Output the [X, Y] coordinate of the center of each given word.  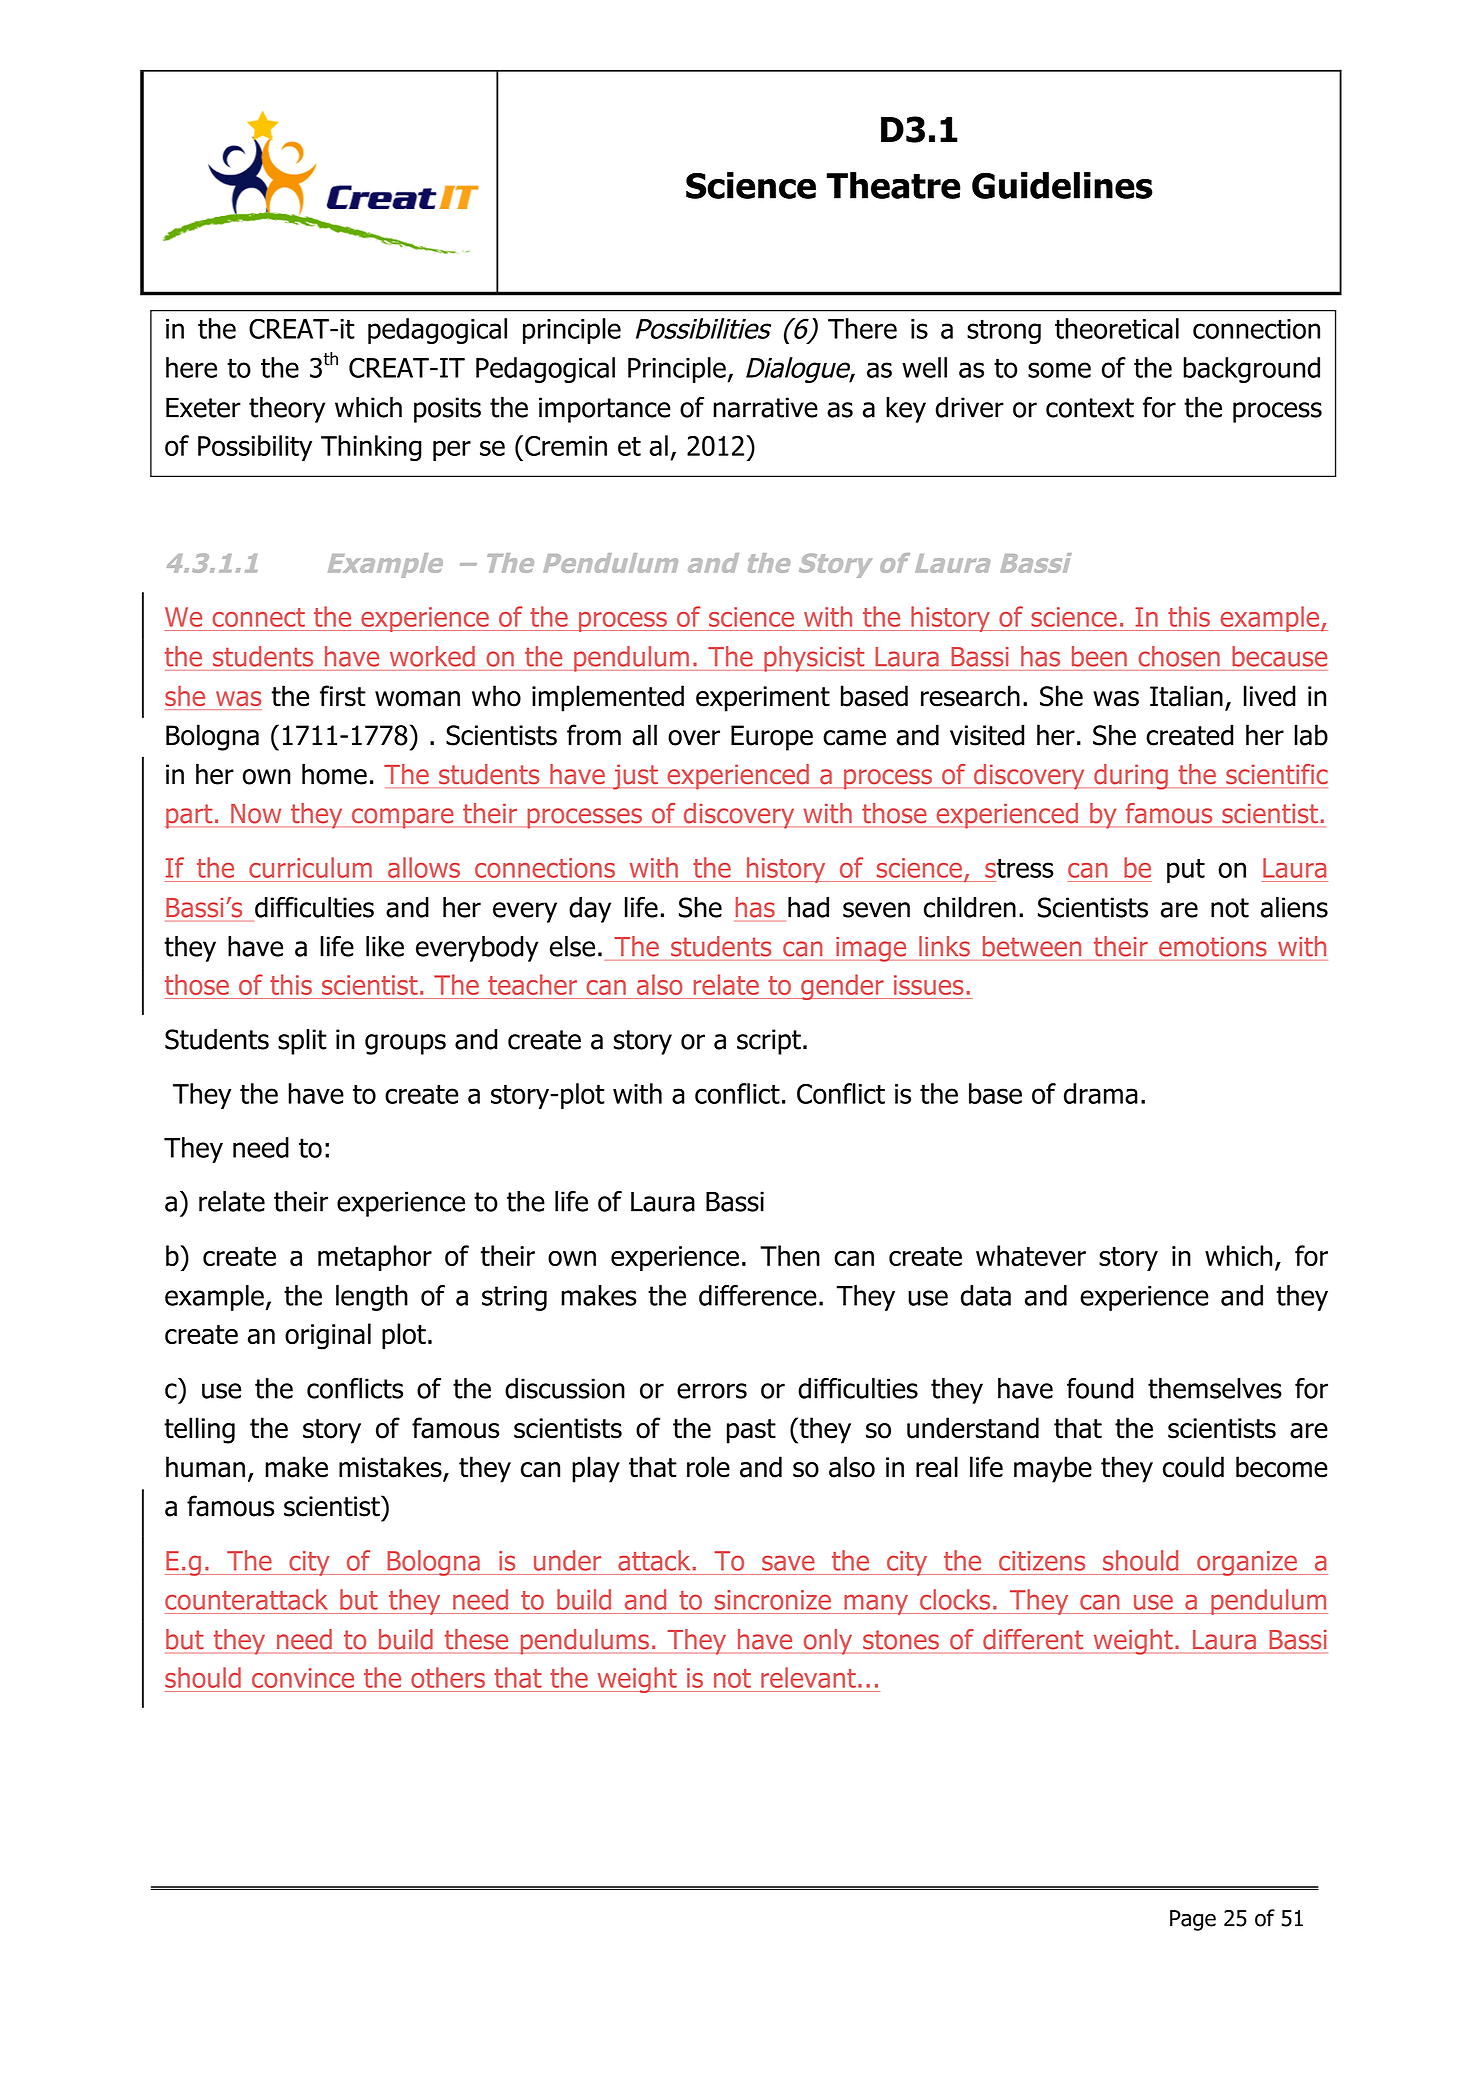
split [302, 1042]
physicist [814, 659]
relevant [808, 1677]
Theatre [894, 185]
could [1193, 1467]
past [751, 1431]
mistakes [391, 1468]
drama [1101, 1093]
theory [287, 410]
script [769, 1042]
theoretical [1117, 328]
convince [303, 1678]
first [343, 696]
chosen [1179, 656]
